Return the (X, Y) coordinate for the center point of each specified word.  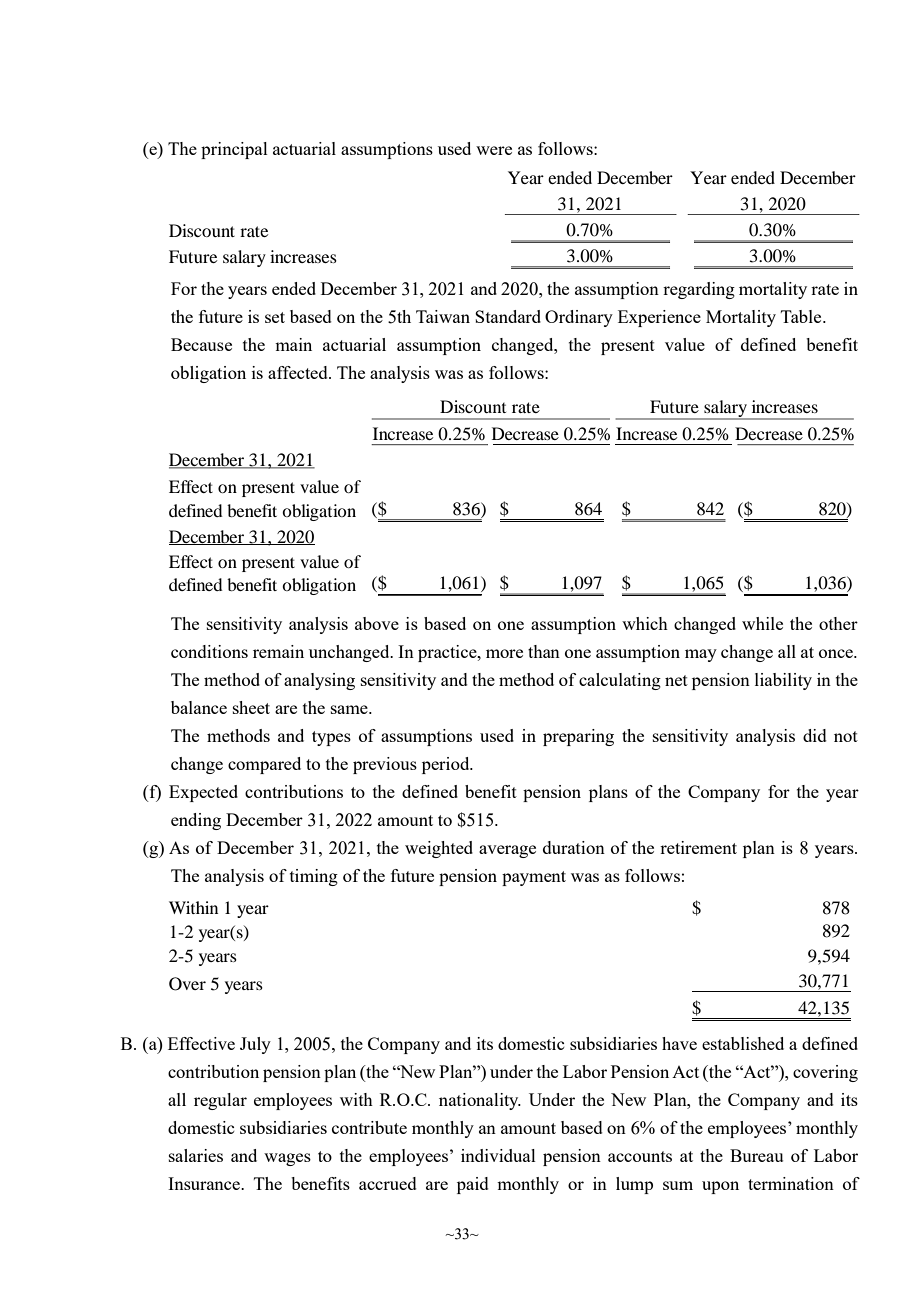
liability (783, 681)
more (504, 653)
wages (287, 1159)
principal (234, 150)
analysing (319, 681)
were (494, 150)
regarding (699, 290)
